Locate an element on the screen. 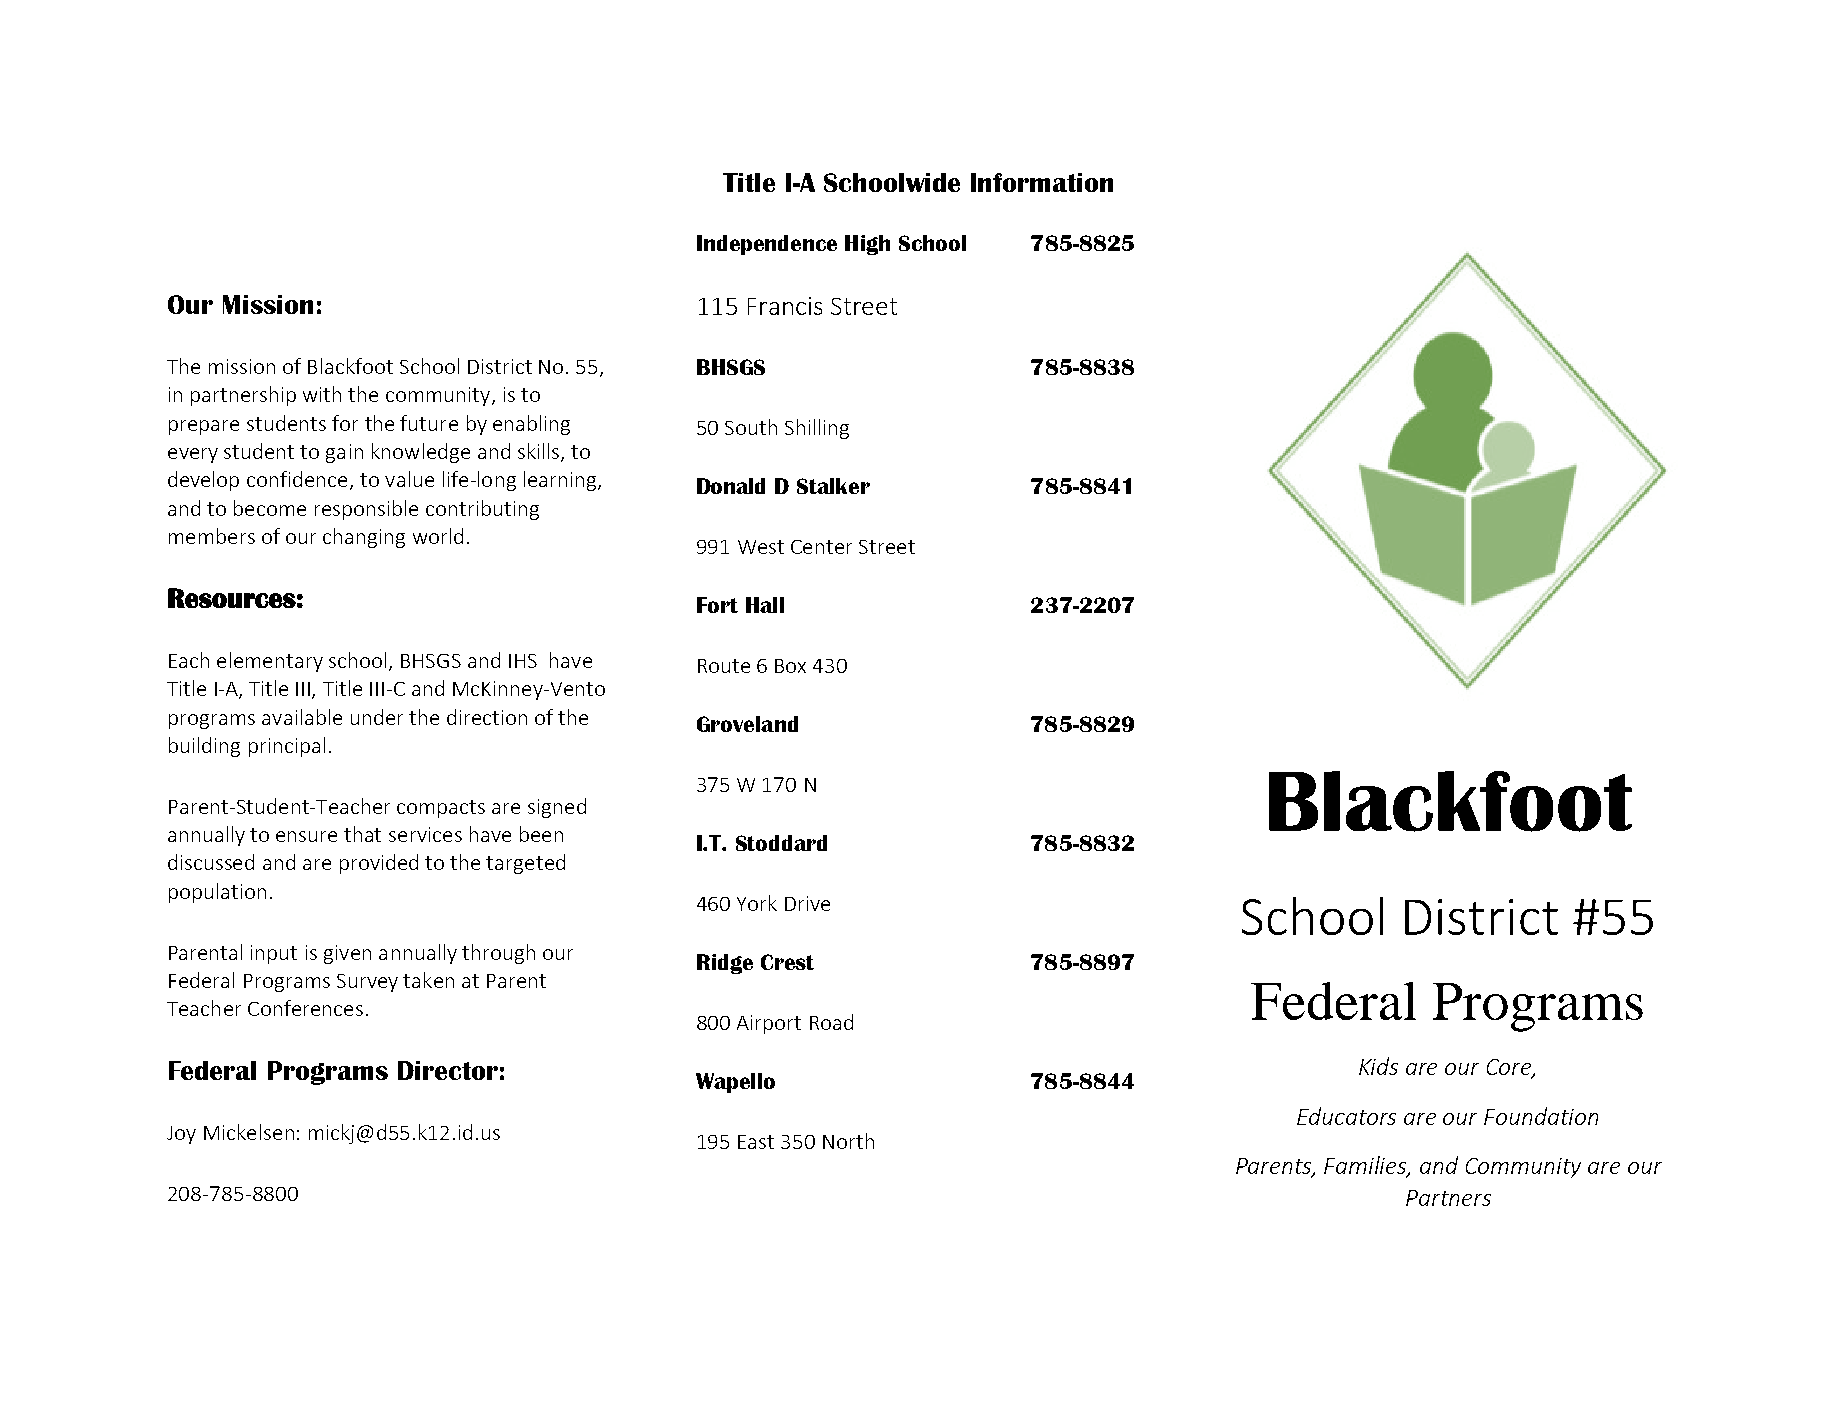  North is located at coordinates (848, 1141).
